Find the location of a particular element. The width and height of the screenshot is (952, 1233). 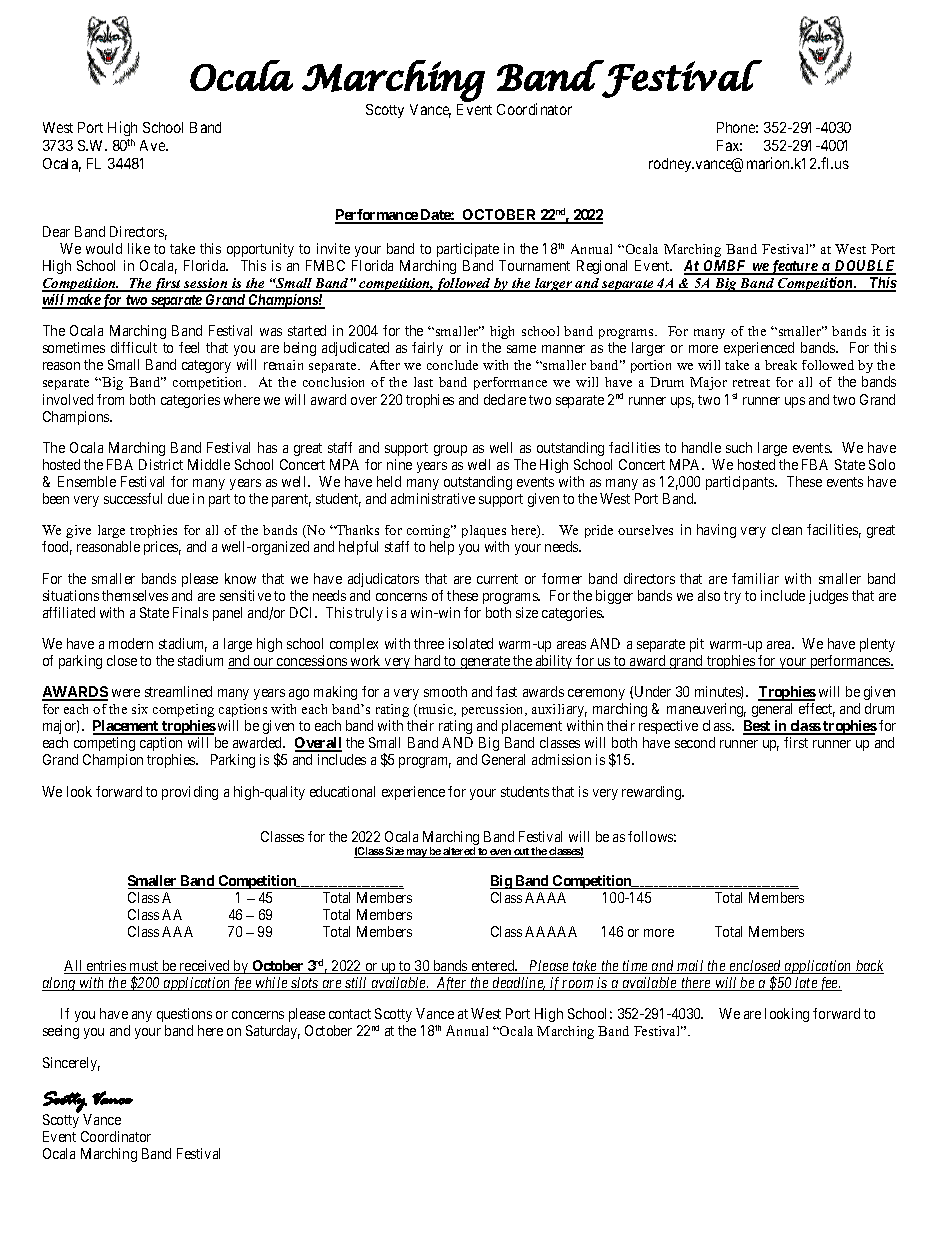

group is located at coordinates (450, 450).
